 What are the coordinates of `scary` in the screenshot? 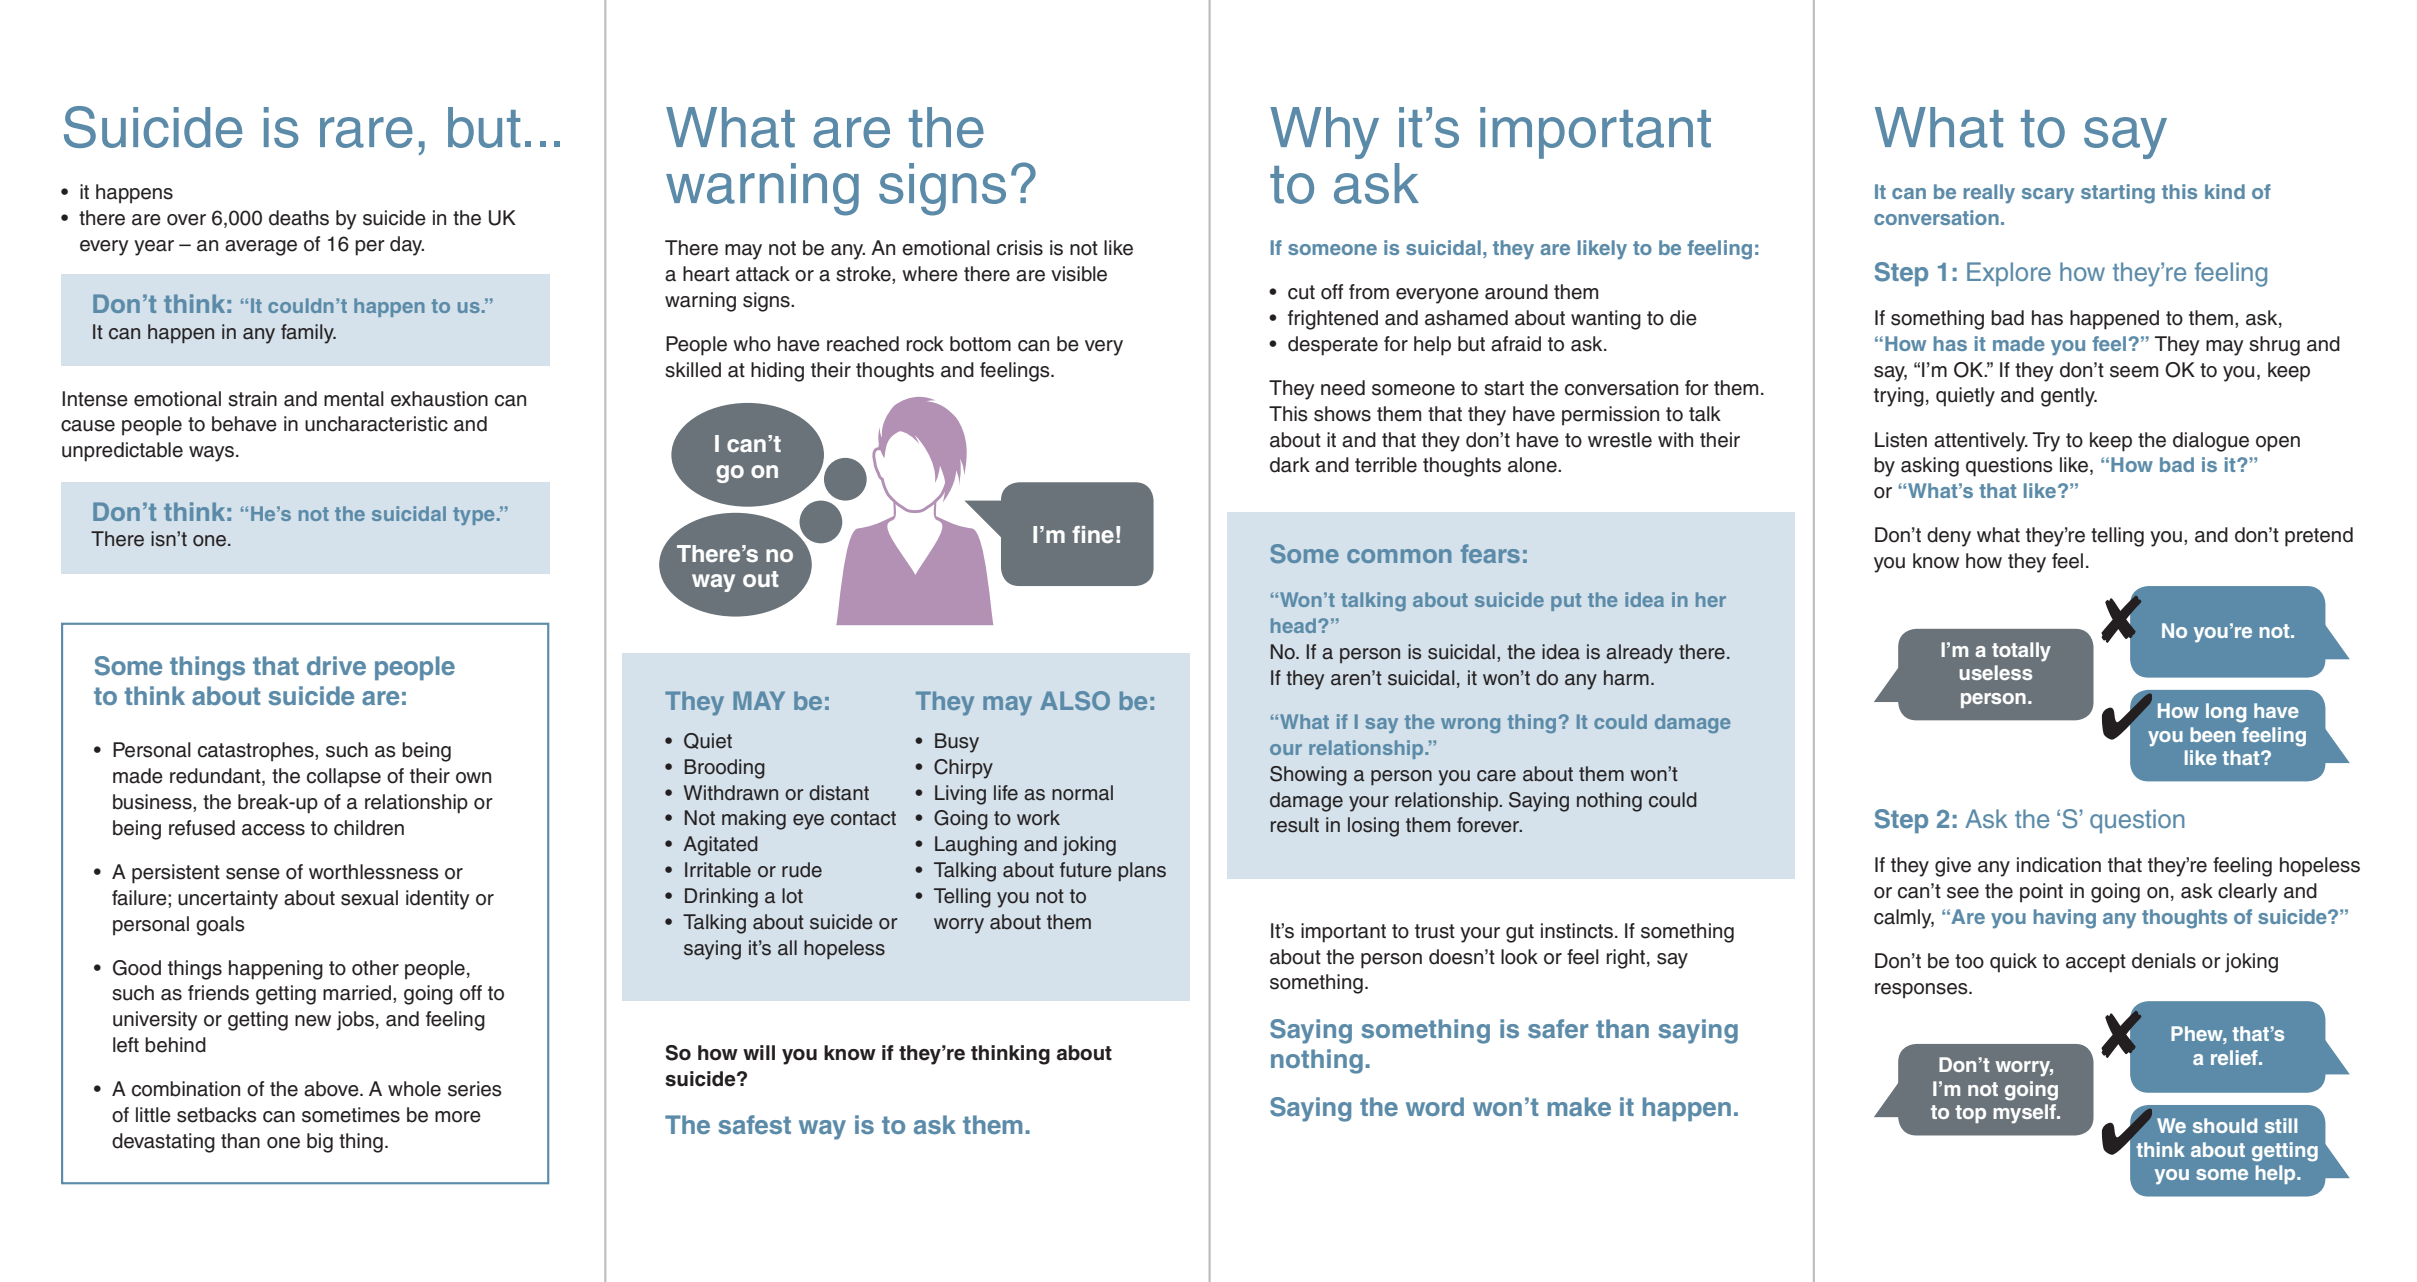 It's located at (2048, 196).
